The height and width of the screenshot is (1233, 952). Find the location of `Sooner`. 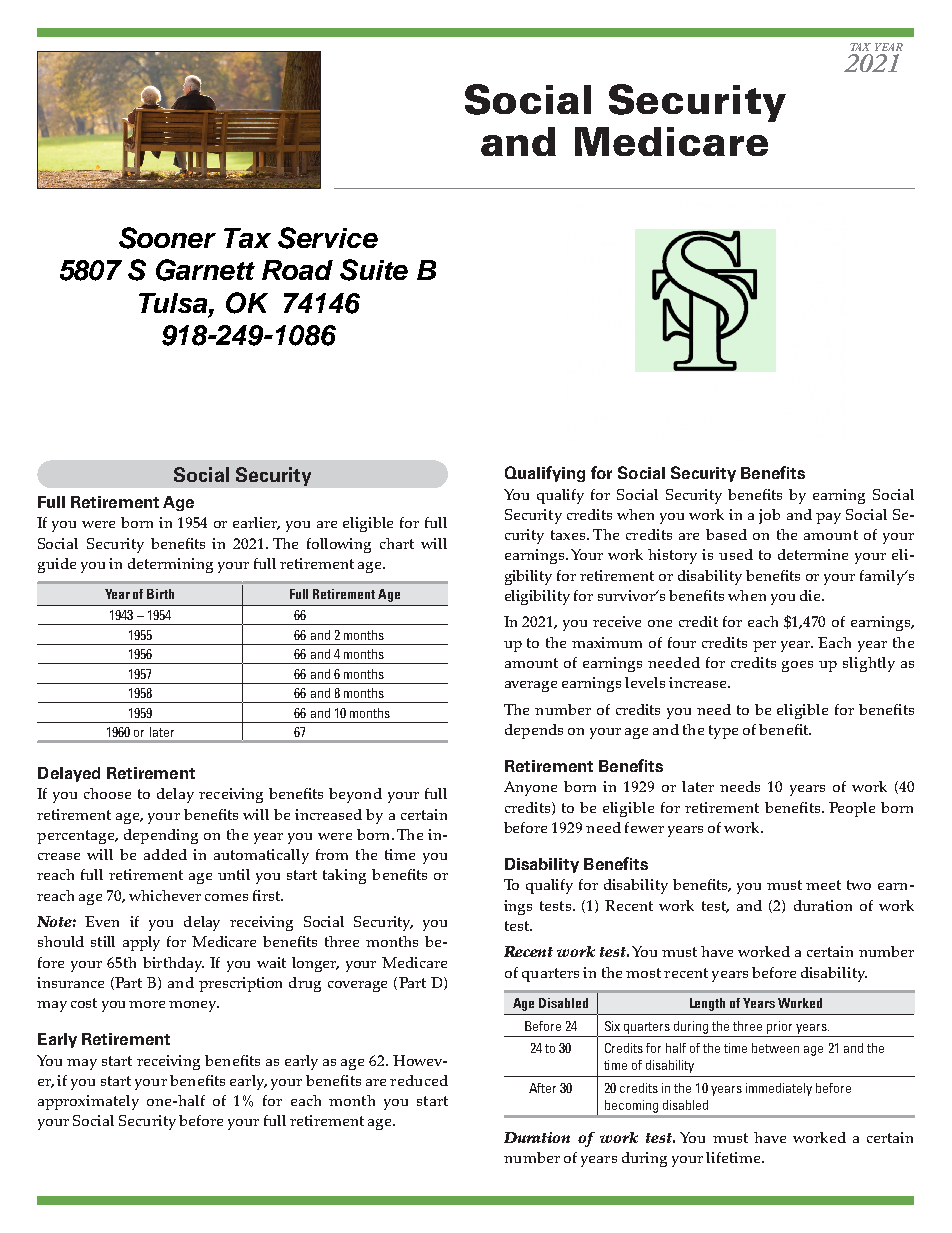

Sooner is located at coordinates (167, 238).
